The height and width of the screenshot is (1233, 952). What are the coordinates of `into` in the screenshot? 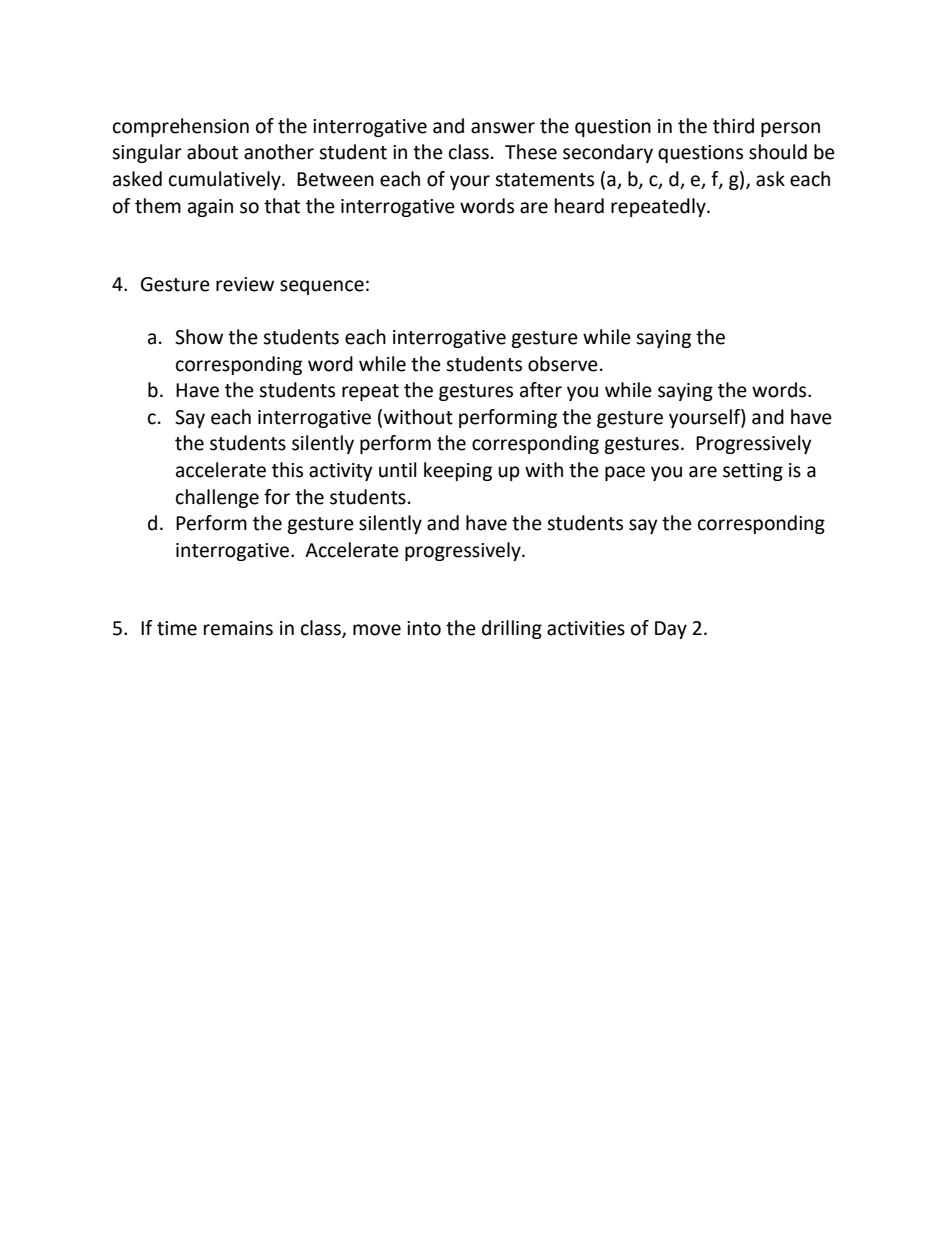 It's located at (424, 628).
